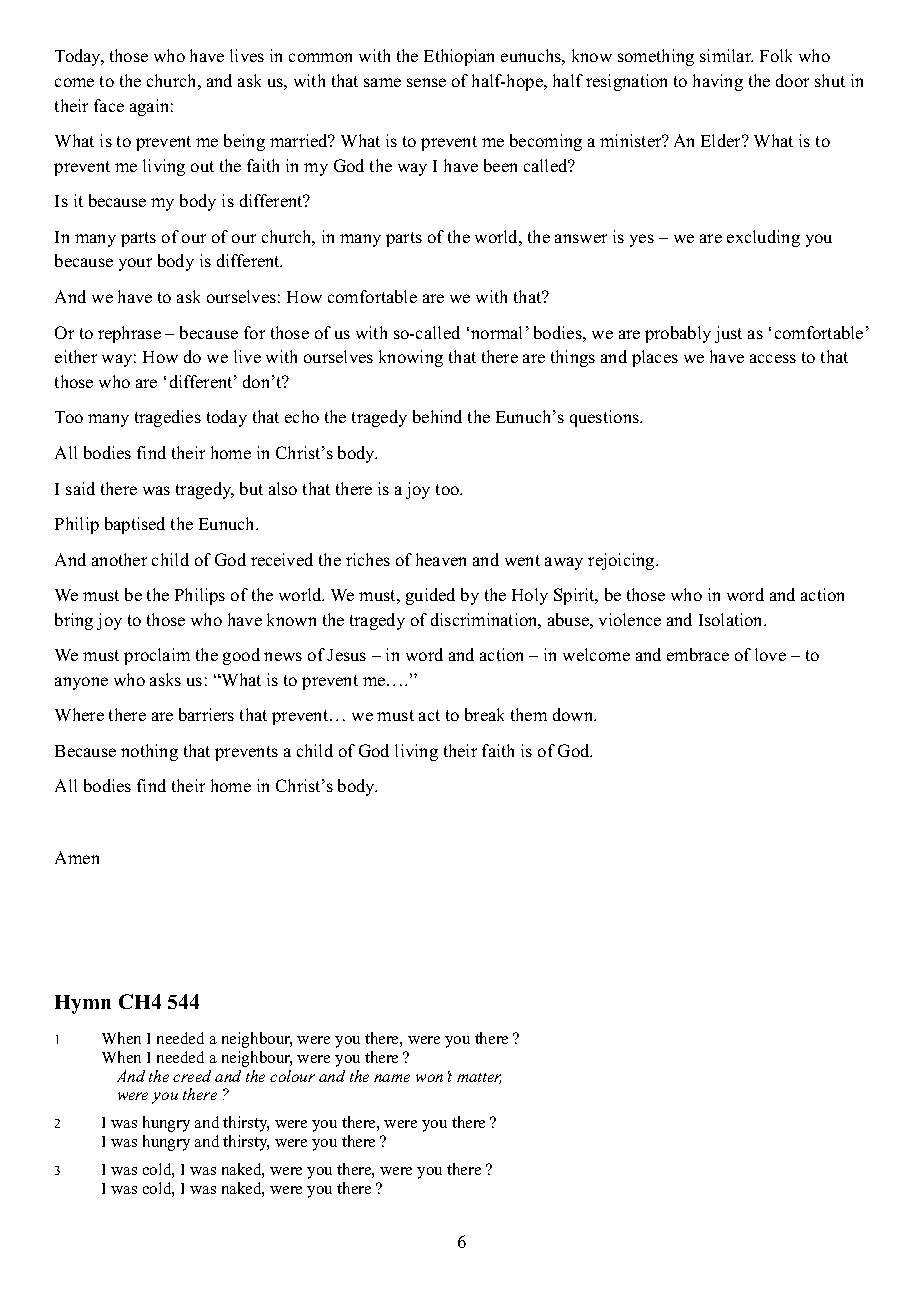  I want to click on matter, so click(479, 1078).
